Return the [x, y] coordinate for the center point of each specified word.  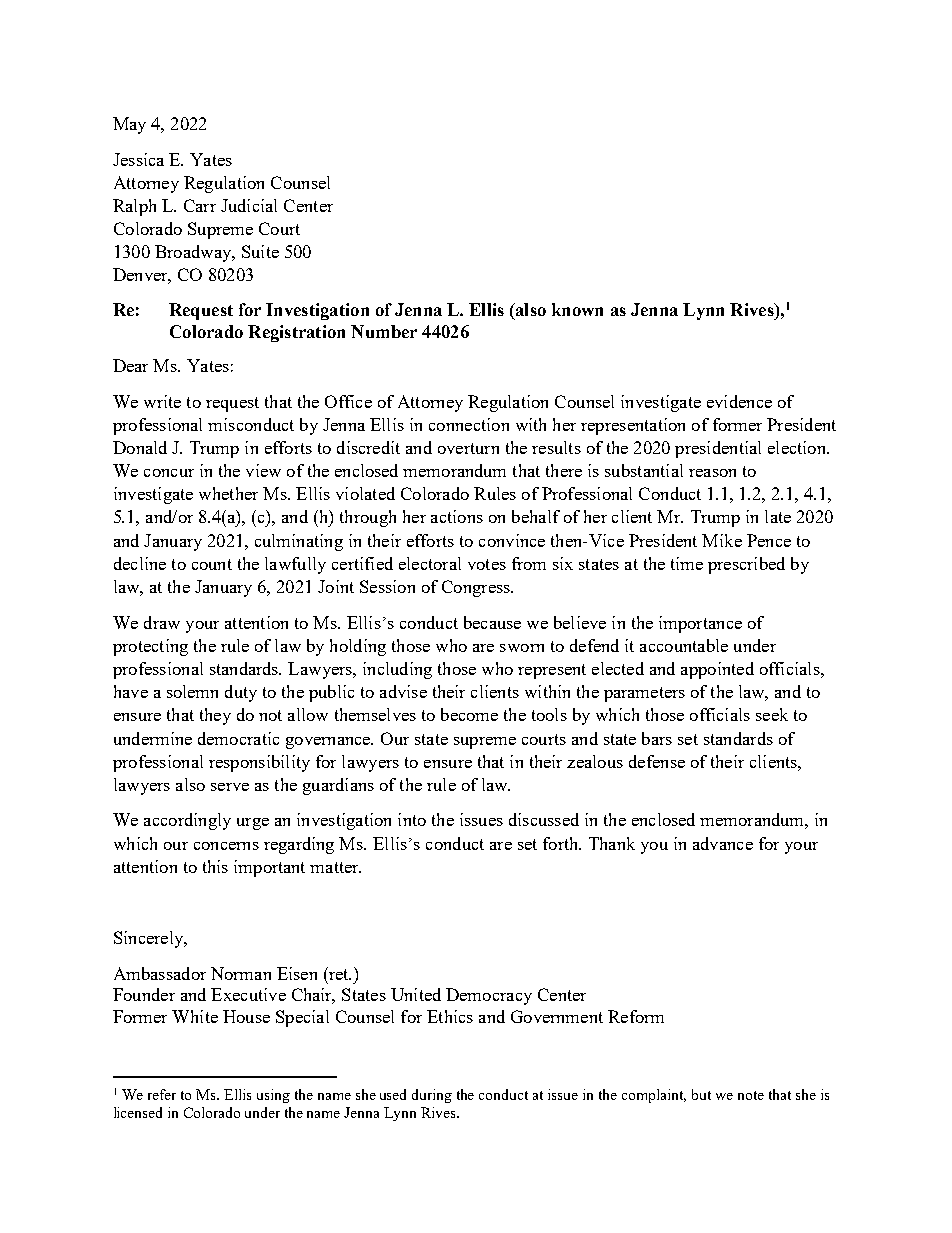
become [469, 714]
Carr [200, 205]
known [577, 309]
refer [162, 1094]
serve [230, 787]
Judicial [249, 205]
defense [657, 761]
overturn [468, 448]
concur [169, 473]
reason [712, 473]
